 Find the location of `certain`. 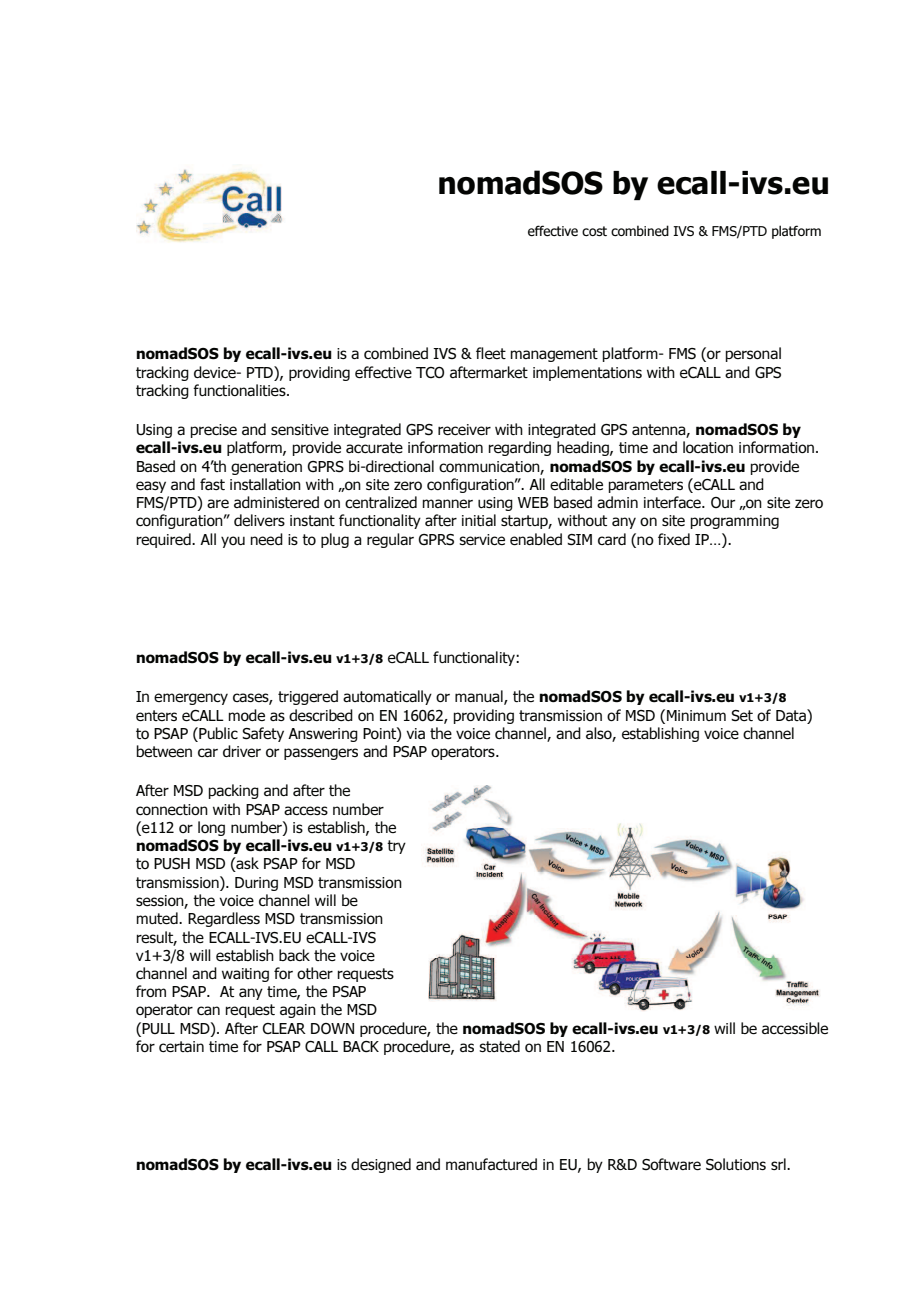

certain is located at coordinates (181, 1047).
